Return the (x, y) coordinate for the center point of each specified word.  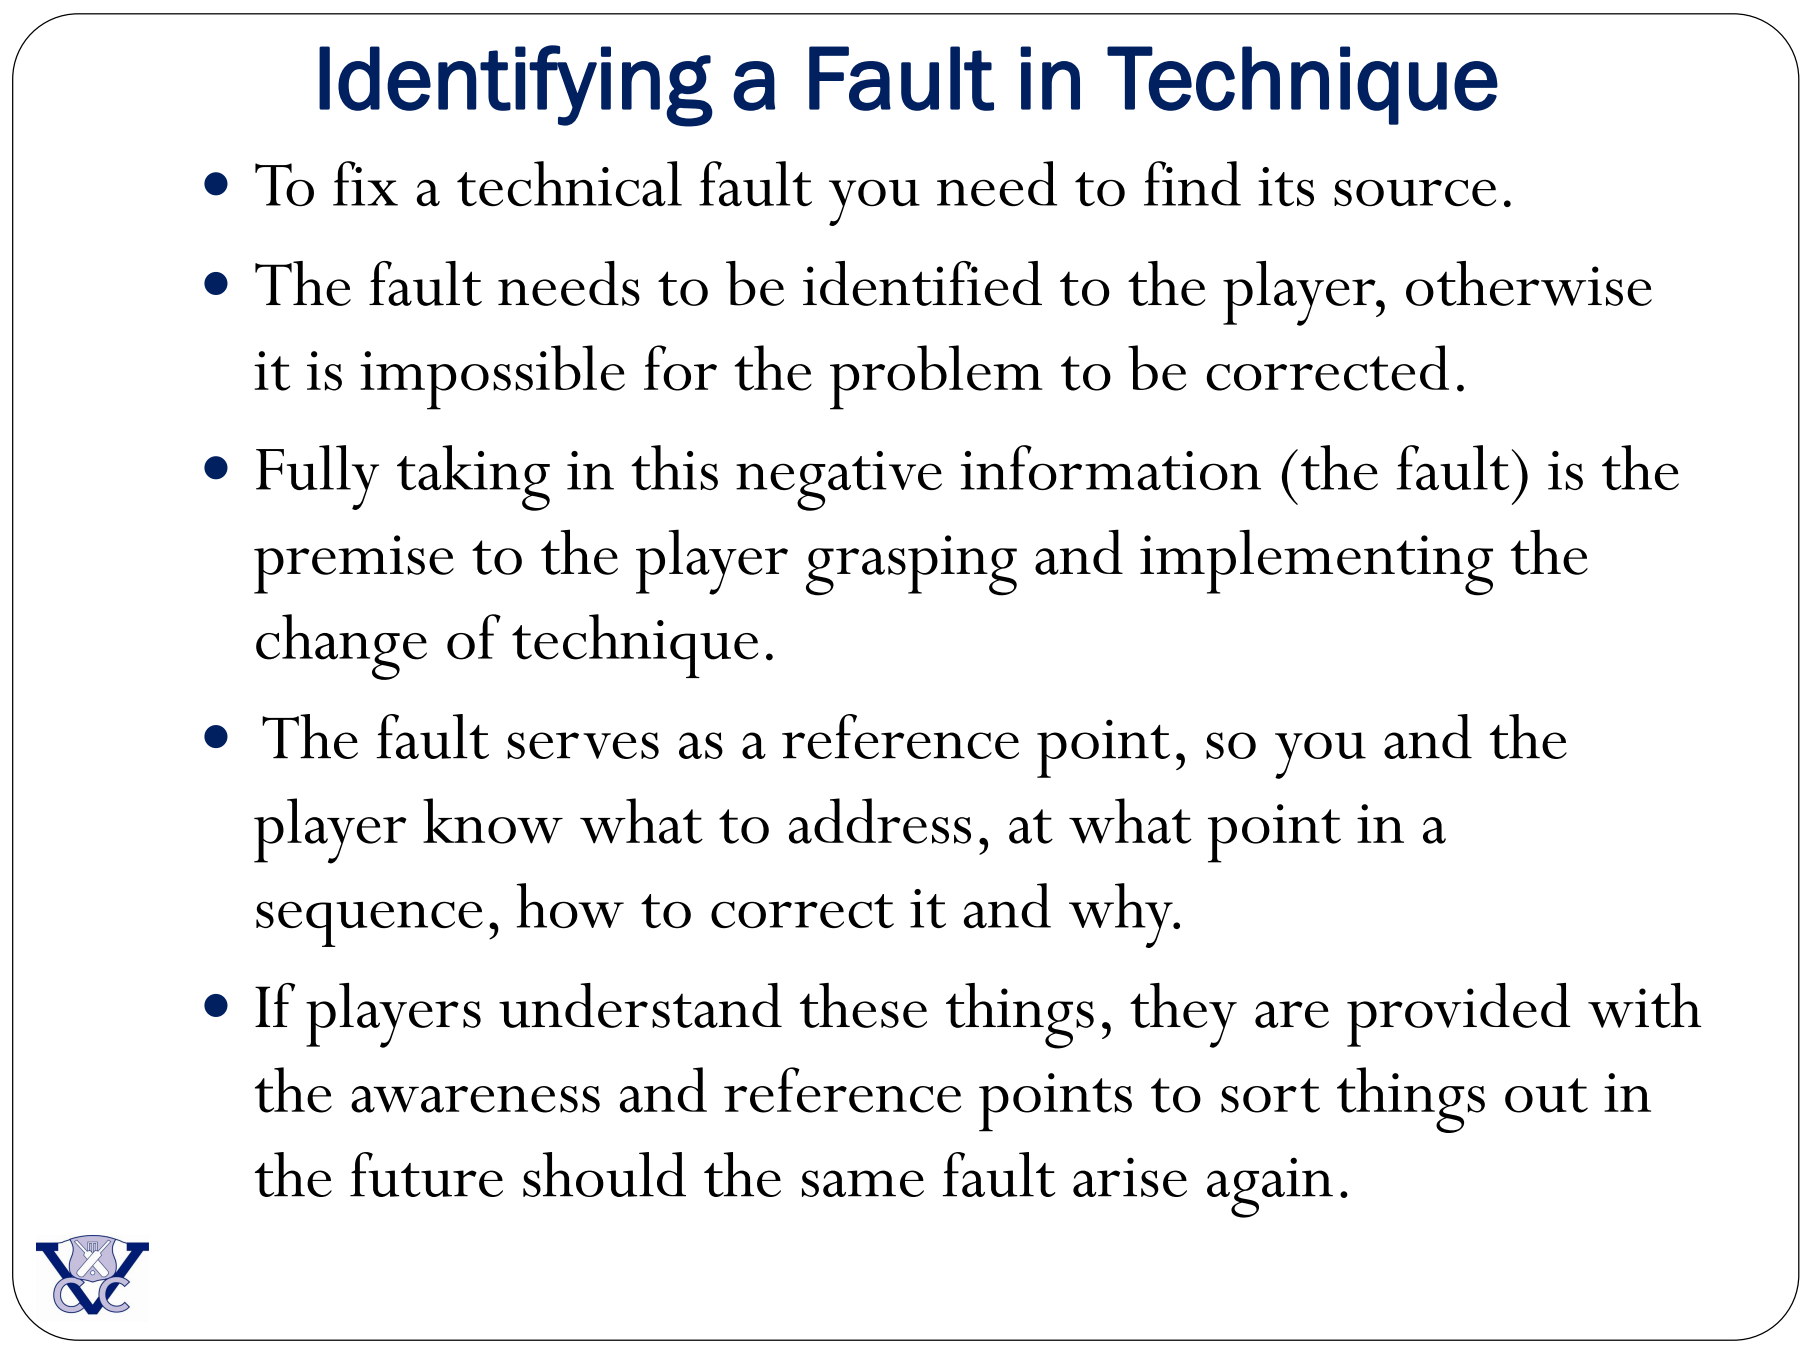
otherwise (1529, 283)
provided (1459, 1015)
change (341, 647)
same (863, 1183)
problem (936, 377)
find (1192, 183)
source (1415, 193)
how (570, 905)
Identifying (516, 86)
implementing (1316, 562)
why (1122, 915)
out (1546, 1095)
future (426, 1174)
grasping (911, 565)
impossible (492, 377)
